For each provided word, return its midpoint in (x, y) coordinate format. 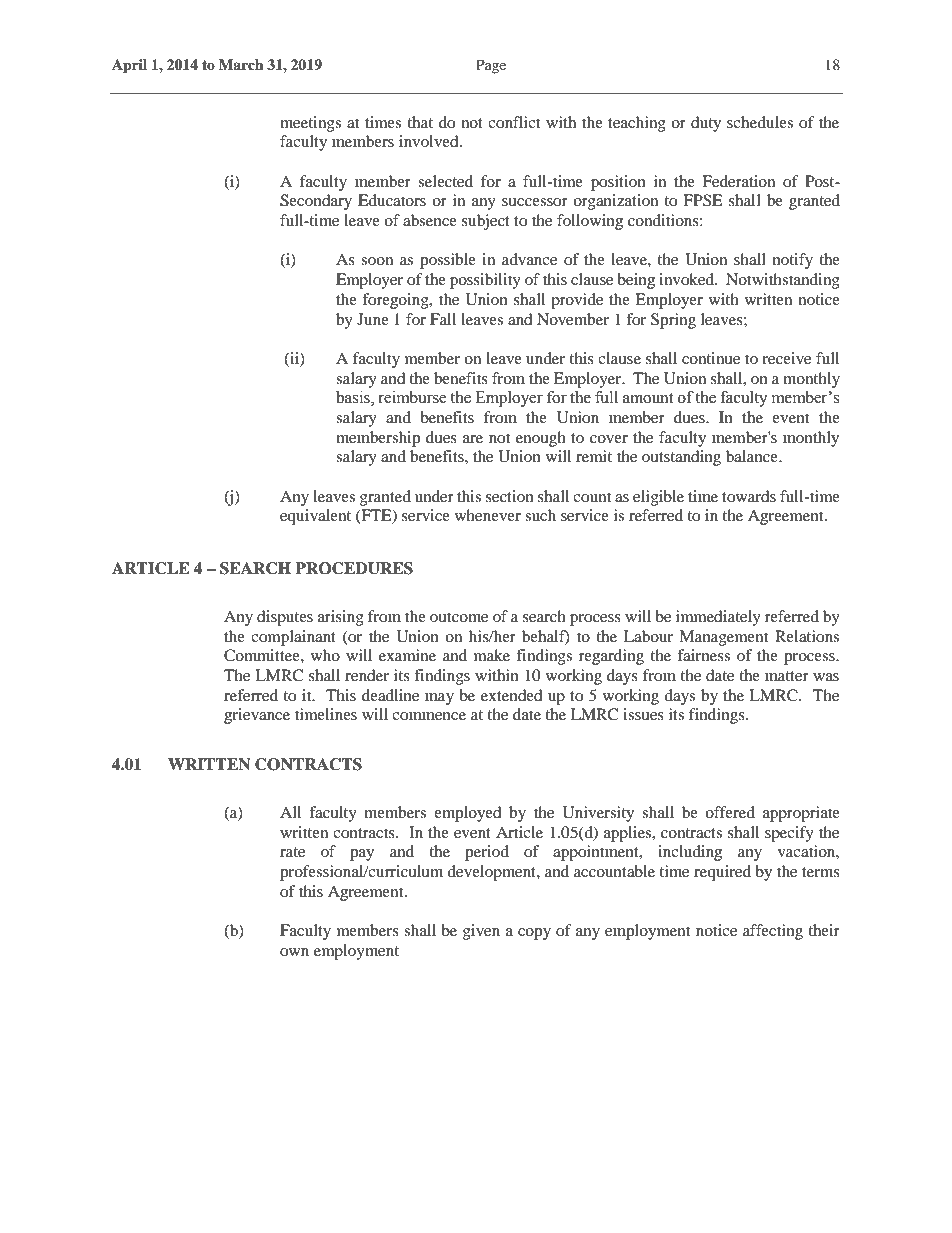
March (241, 64)
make (492, 655)
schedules (760, 122)
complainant (293, 638)
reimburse (412, 397)
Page (491, 66)
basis (354, 398)
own (294, 952)
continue (711, 358)
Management (723, 638)
